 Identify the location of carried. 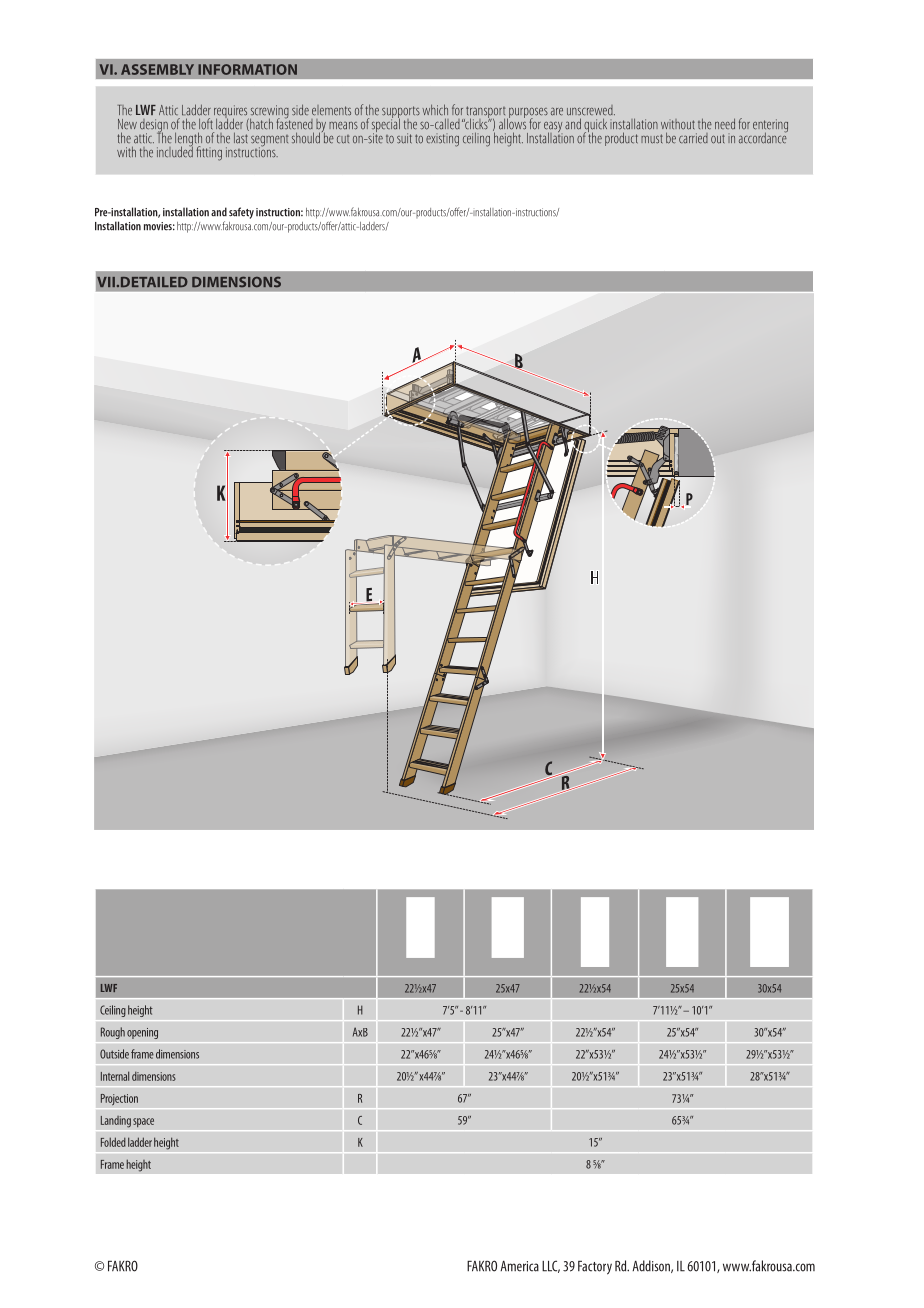
(693, 138).
